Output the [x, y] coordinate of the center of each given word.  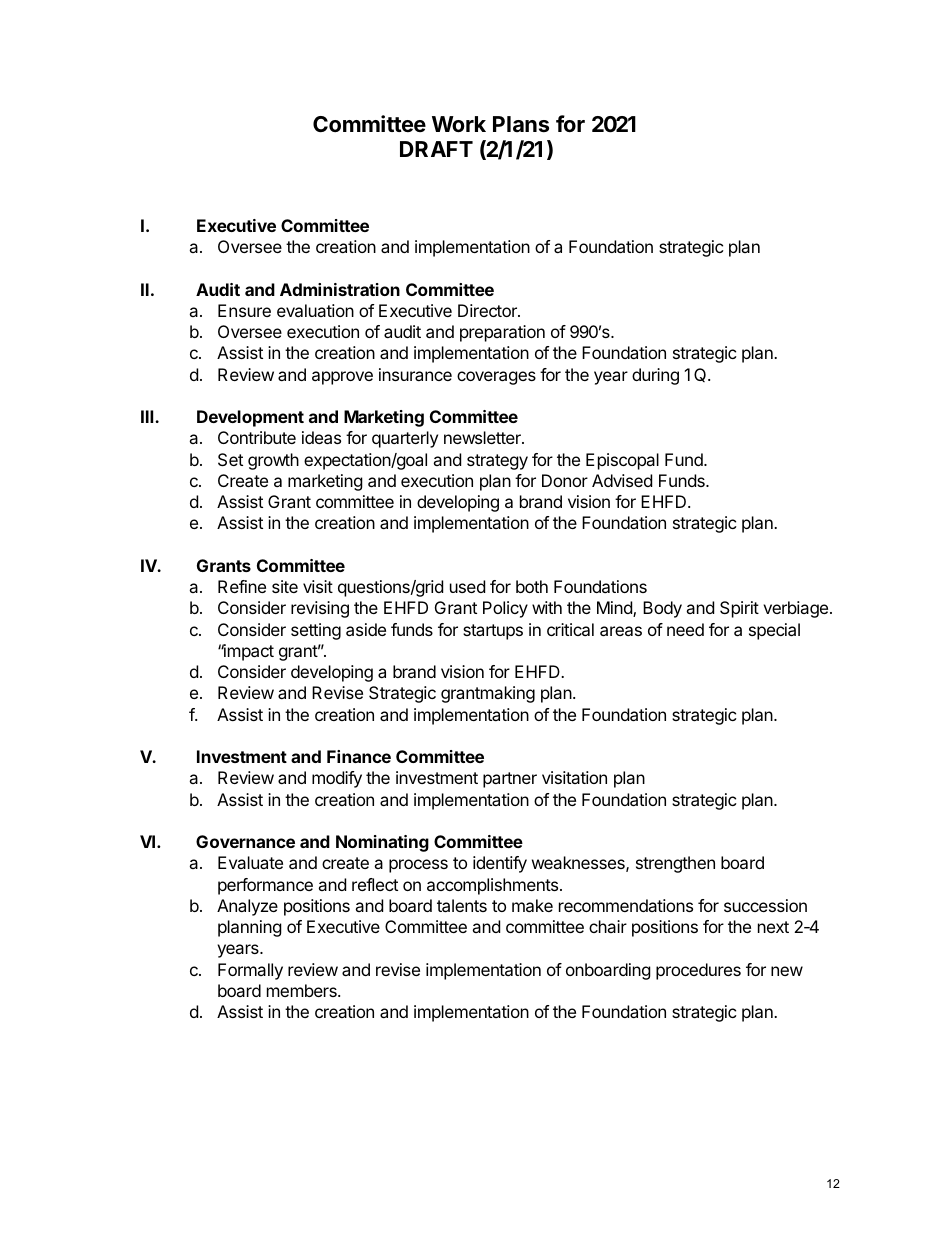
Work [459, 124]
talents [462, 905]
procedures [698, 971]
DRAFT [436, 149]
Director [488, 310]
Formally [250, 971]
